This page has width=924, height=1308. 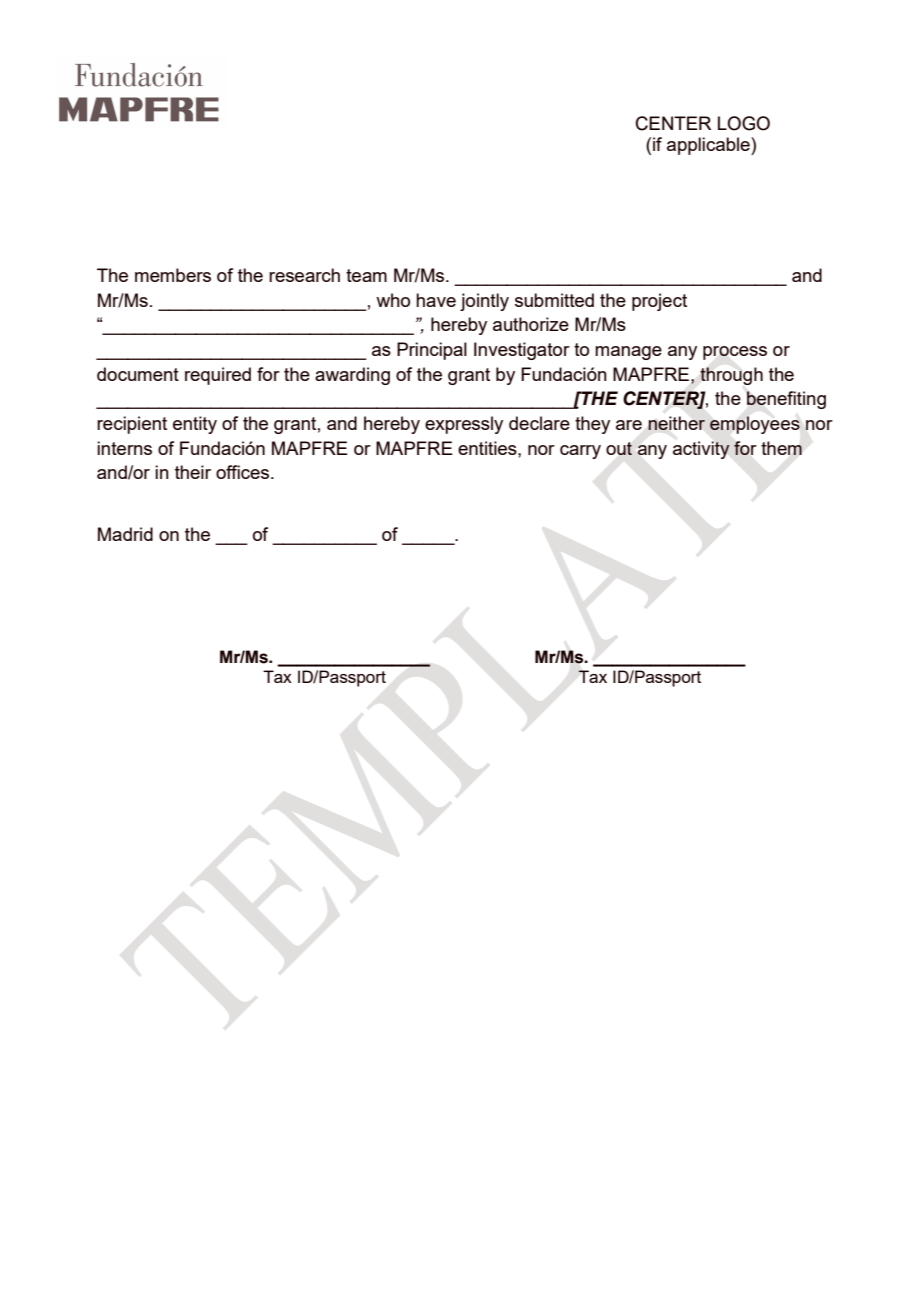 What do you see at coordinates (218, 376) in the page?
I see `required` at bounding box center [218, 376].
